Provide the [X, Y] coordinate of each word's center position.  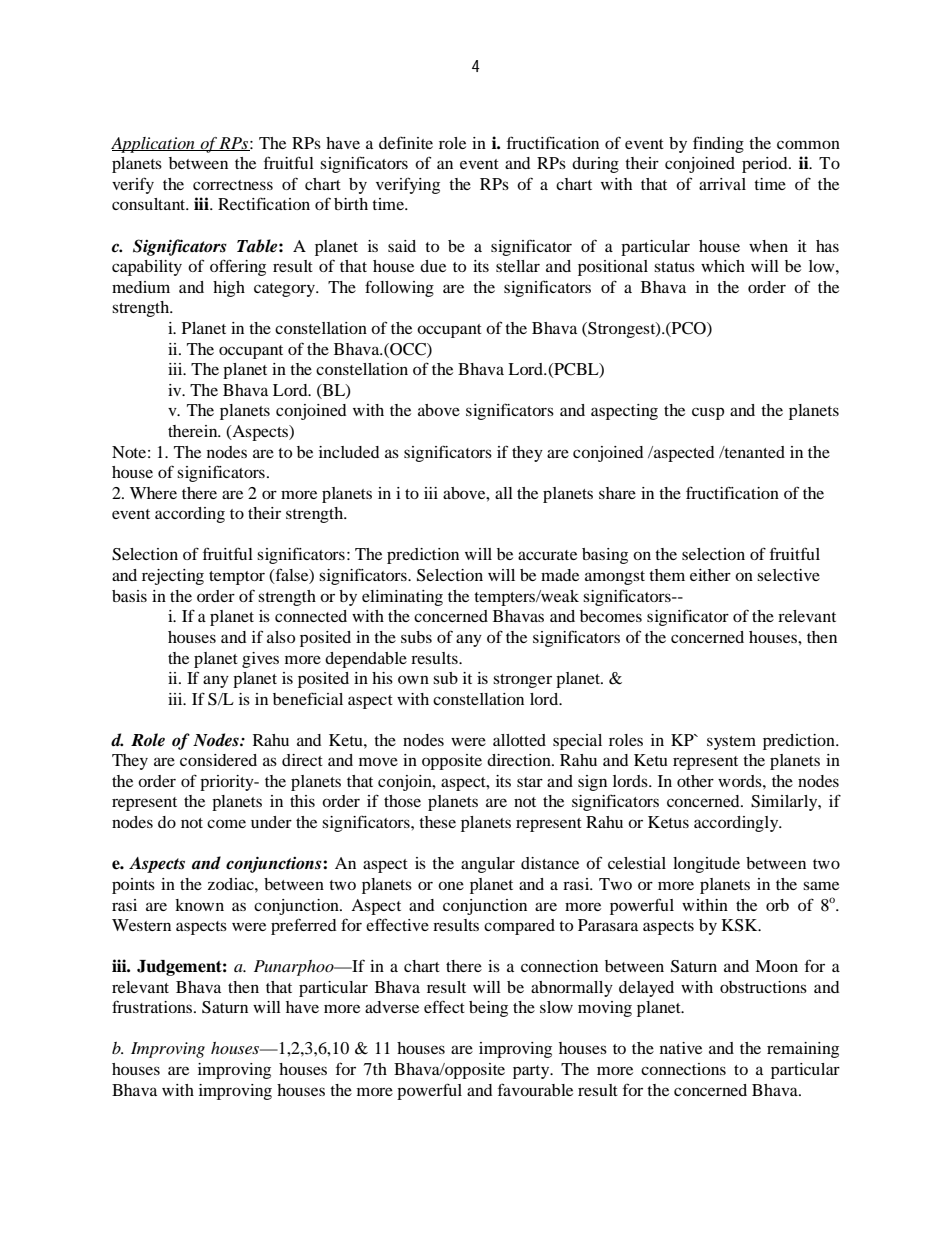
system [731, 743]
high [229, 289]
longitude [706, 865]
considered [218, 760]
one [451, 885]
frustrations [153, 1006]
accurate [547, 555]
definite [406, 142]
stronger [522, 681]
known [199, 905]
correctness [233, 185]
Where [153, 493]
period [766, 165]
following [399, 288]
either [710, 575]
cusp [708, 413]
